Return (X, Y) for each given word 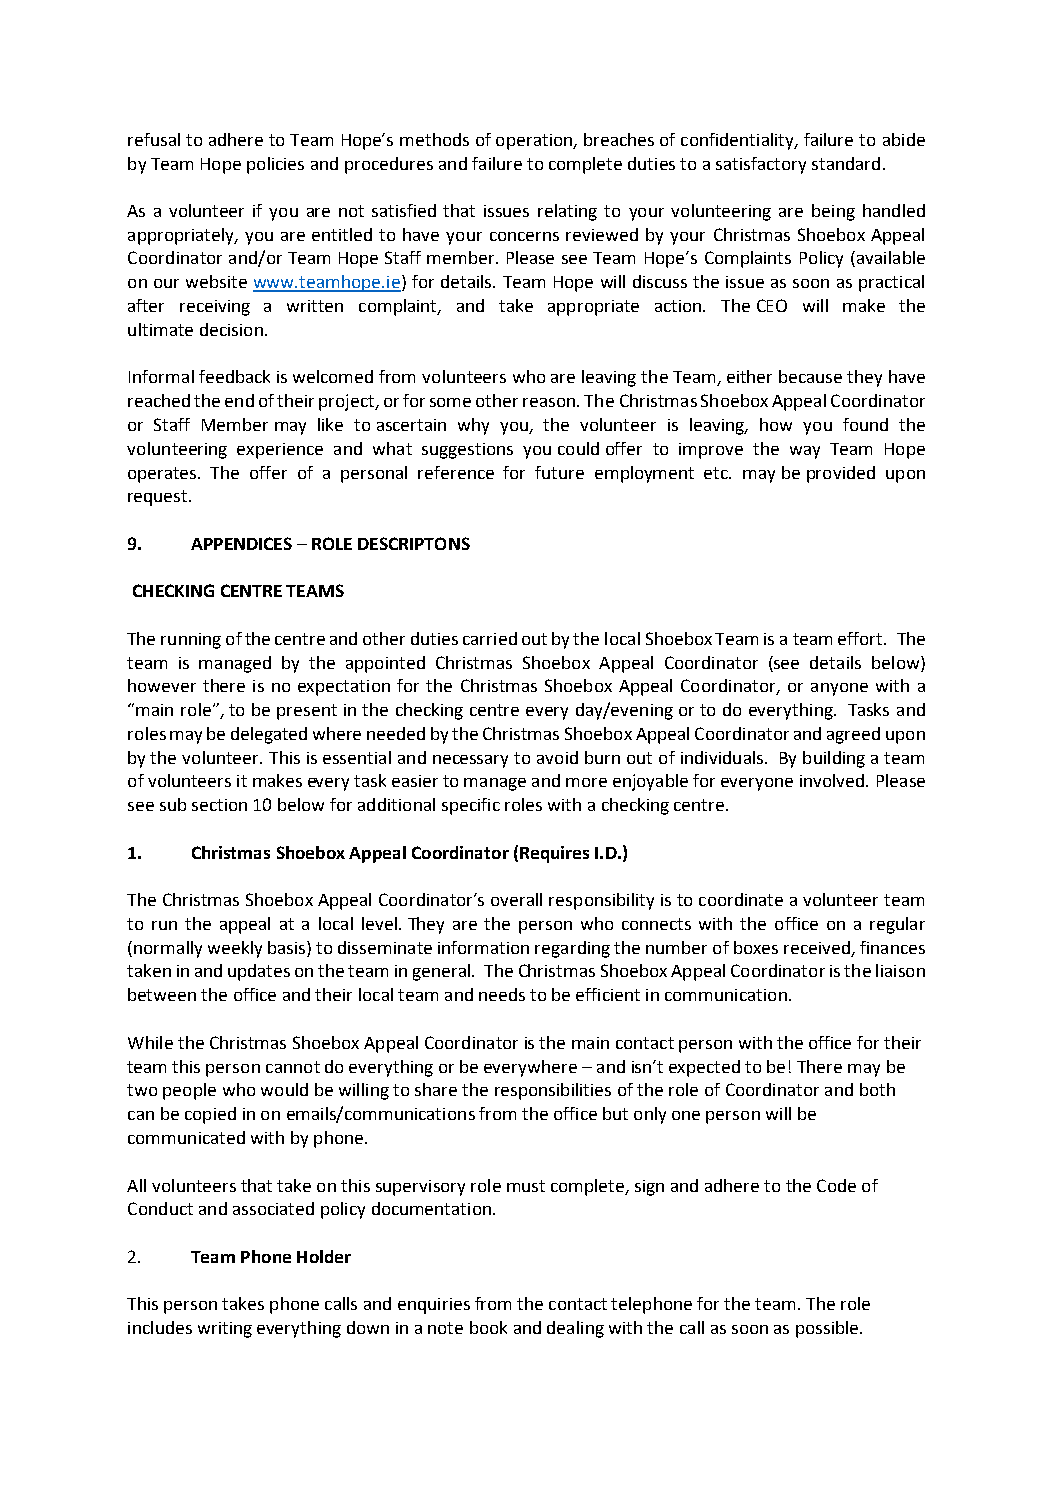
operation (535, 142)
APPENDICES (241, 543)
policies (275, 165)
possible (828, 1329)
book (488, 1327)
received (818, 949)
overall (516, 899)
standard (846, 163)
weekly (235, 949)
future (559, 472)
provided (841, 474)
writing (225, 1330)
